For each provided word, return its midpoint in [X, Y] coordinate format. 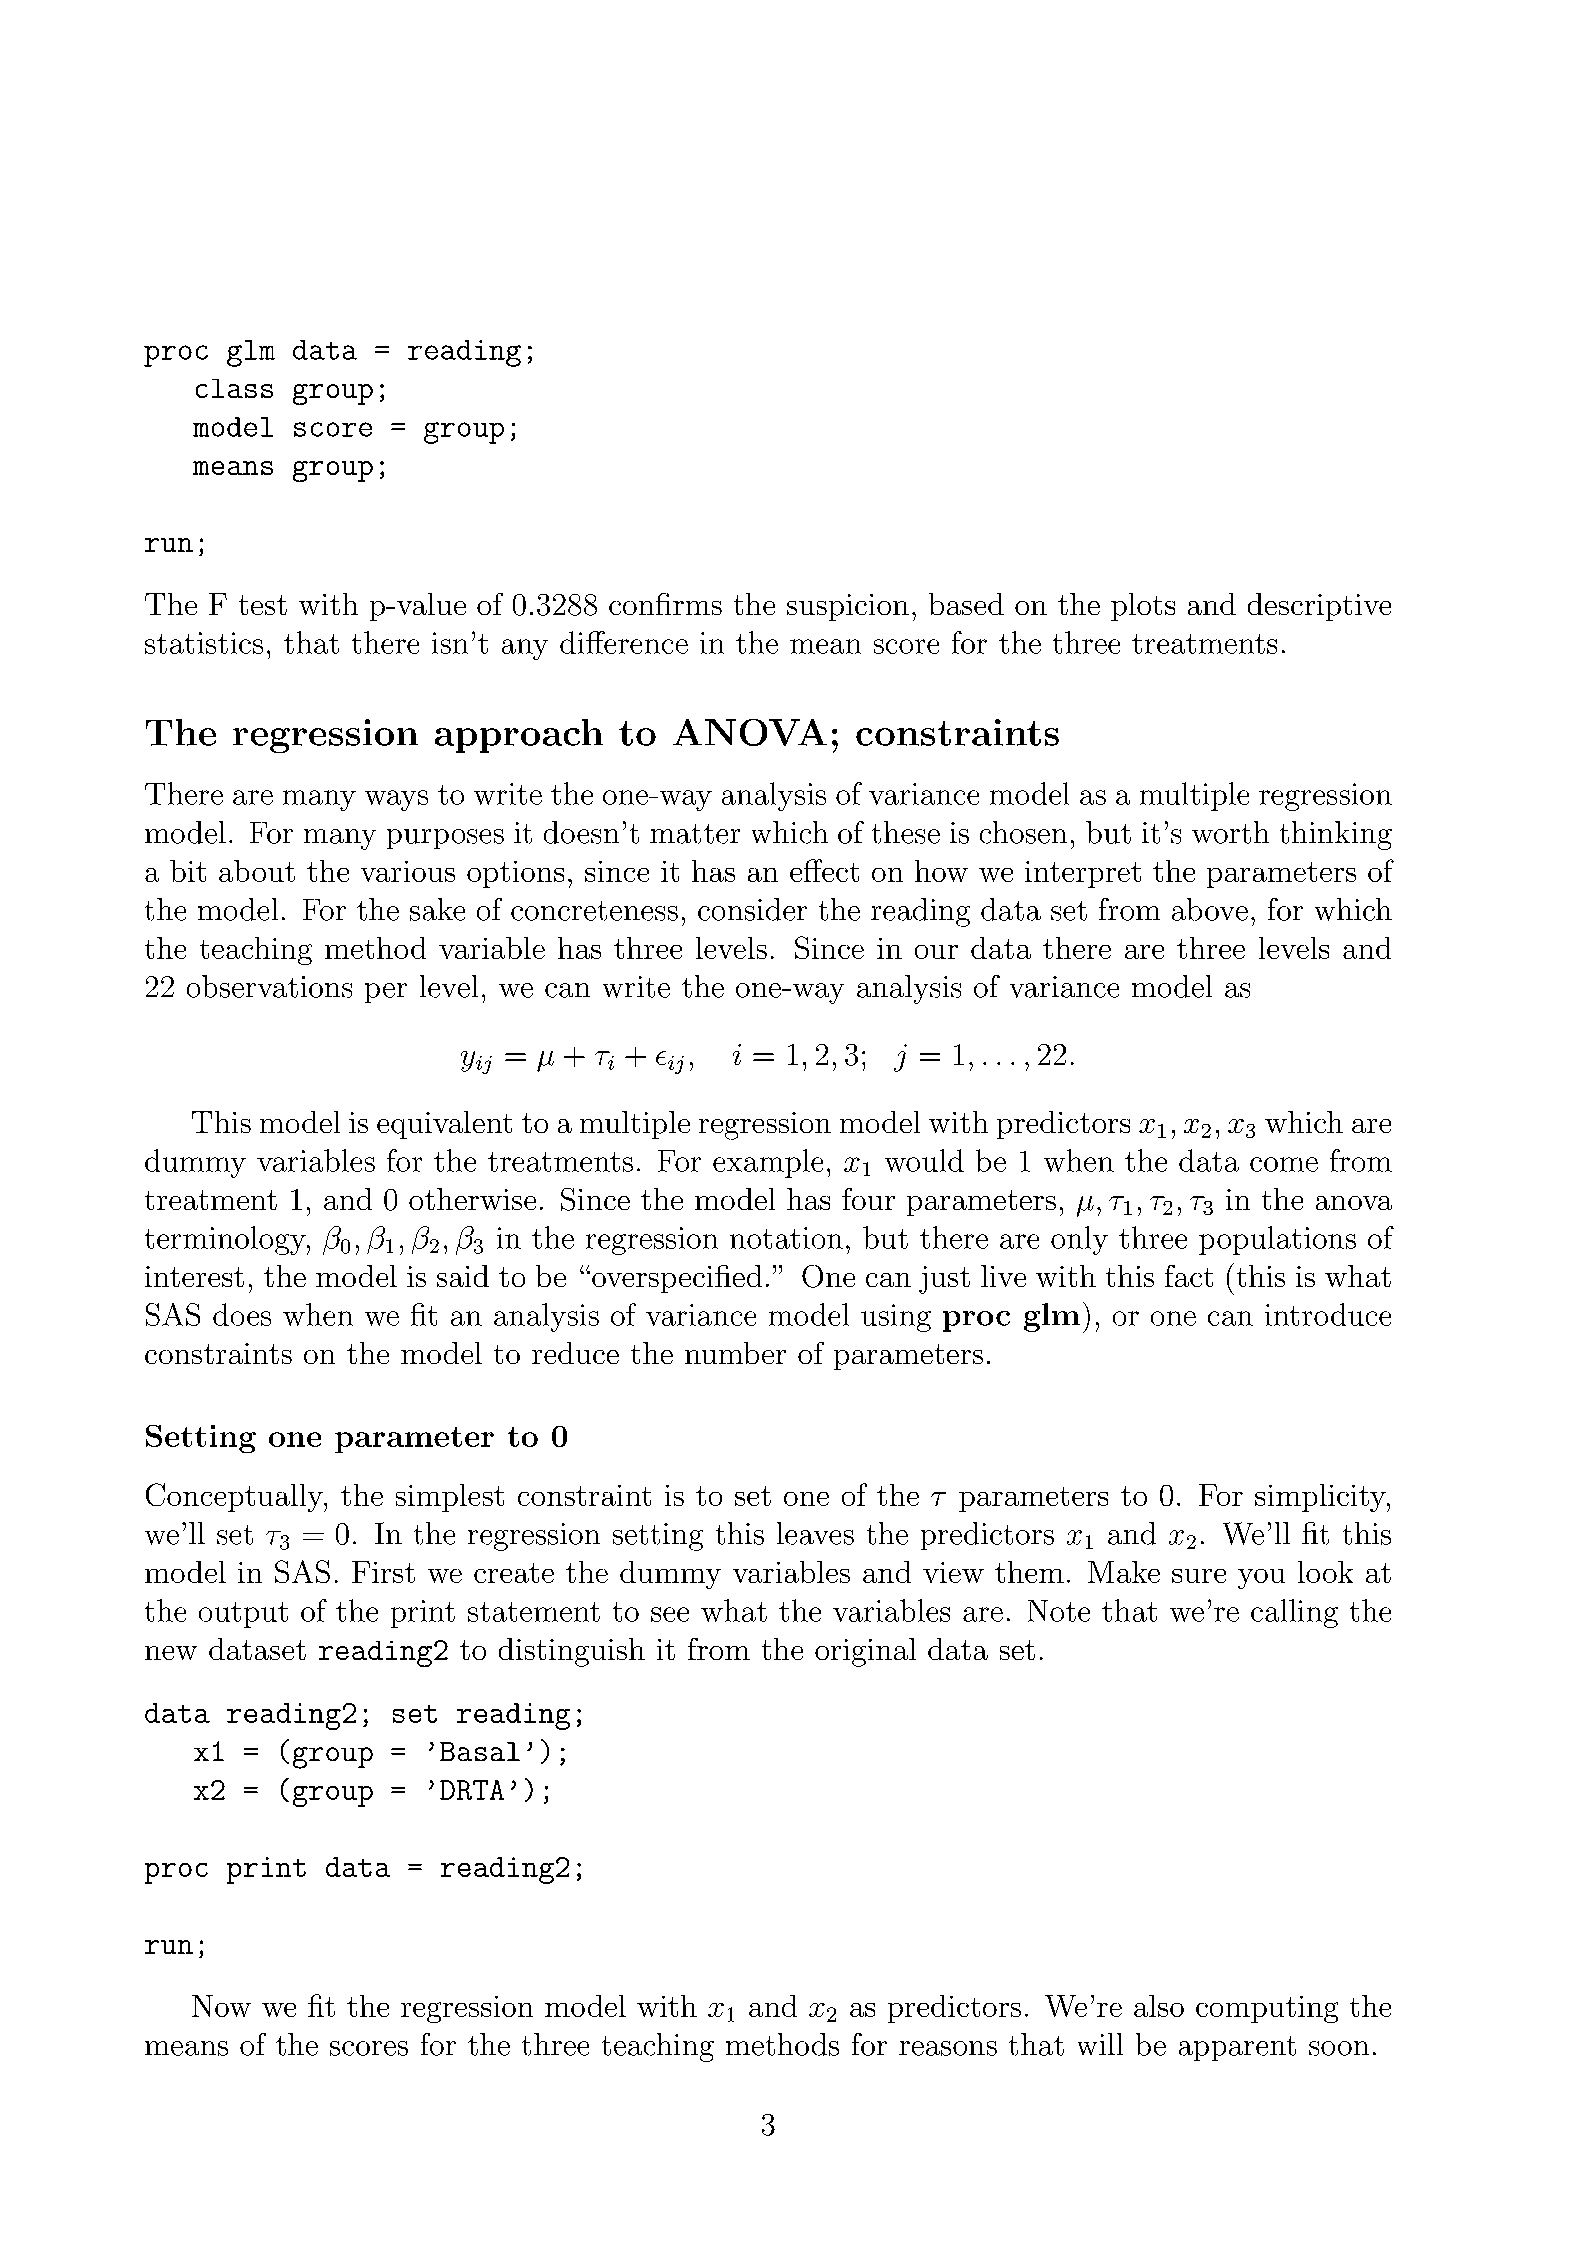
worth [1230, 832]
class [234, 388]
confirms [665, 604]
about [257, 871]
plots [1143, 607]
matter [695, 834]
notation [786, 1238]
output [243, 1615]
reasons [948, 2048]
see [670, 1614]
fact [1189, 1276]
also [1159, 2006]
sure [1199, 1576]
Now [221, 2006]
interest [194, 1276]
